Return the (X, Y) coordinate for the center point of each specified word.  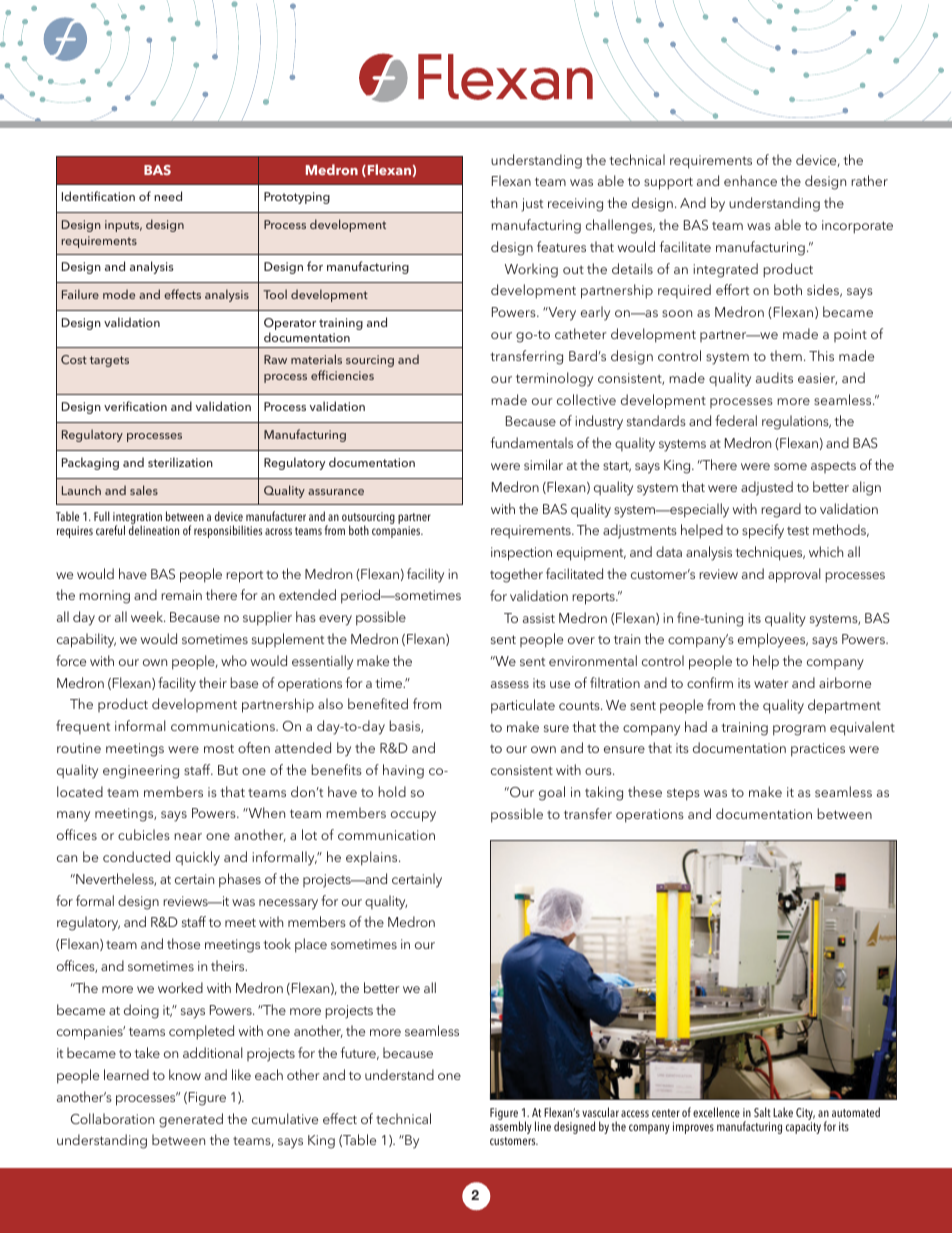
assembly (511, 1127)
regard (781, 510)
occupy (413, 816)
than (503, 202)
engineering (141, 772)
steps (683, 794)
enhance (750, 180)
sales (144, 490)
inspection (521, 554)
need (168, 196)
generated (191, 1120)
